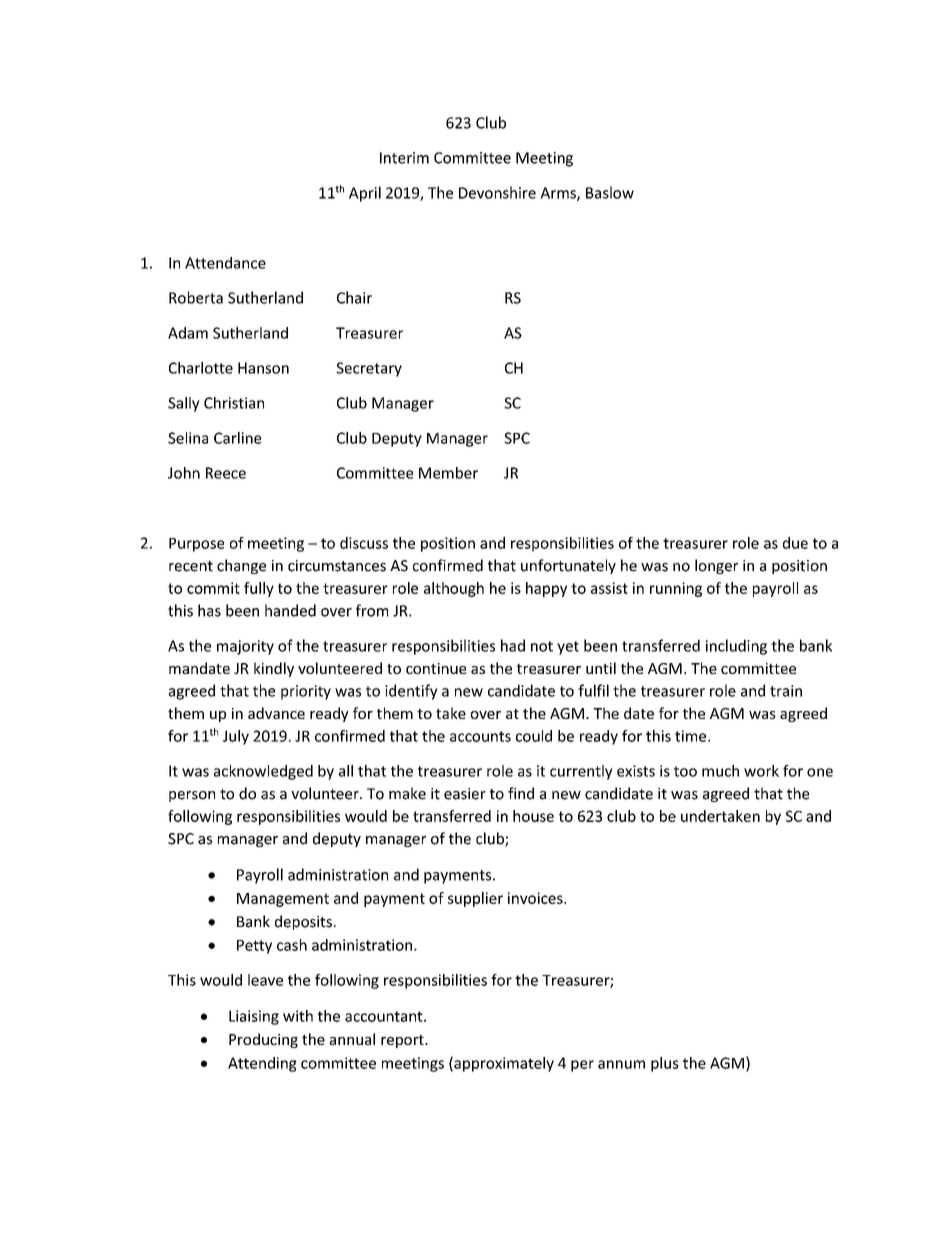 This image has width=952, height=1233. What do you see at coordinates (263, 1040) in the image?
I see `Producing` at bounding box center [263, 1040].
